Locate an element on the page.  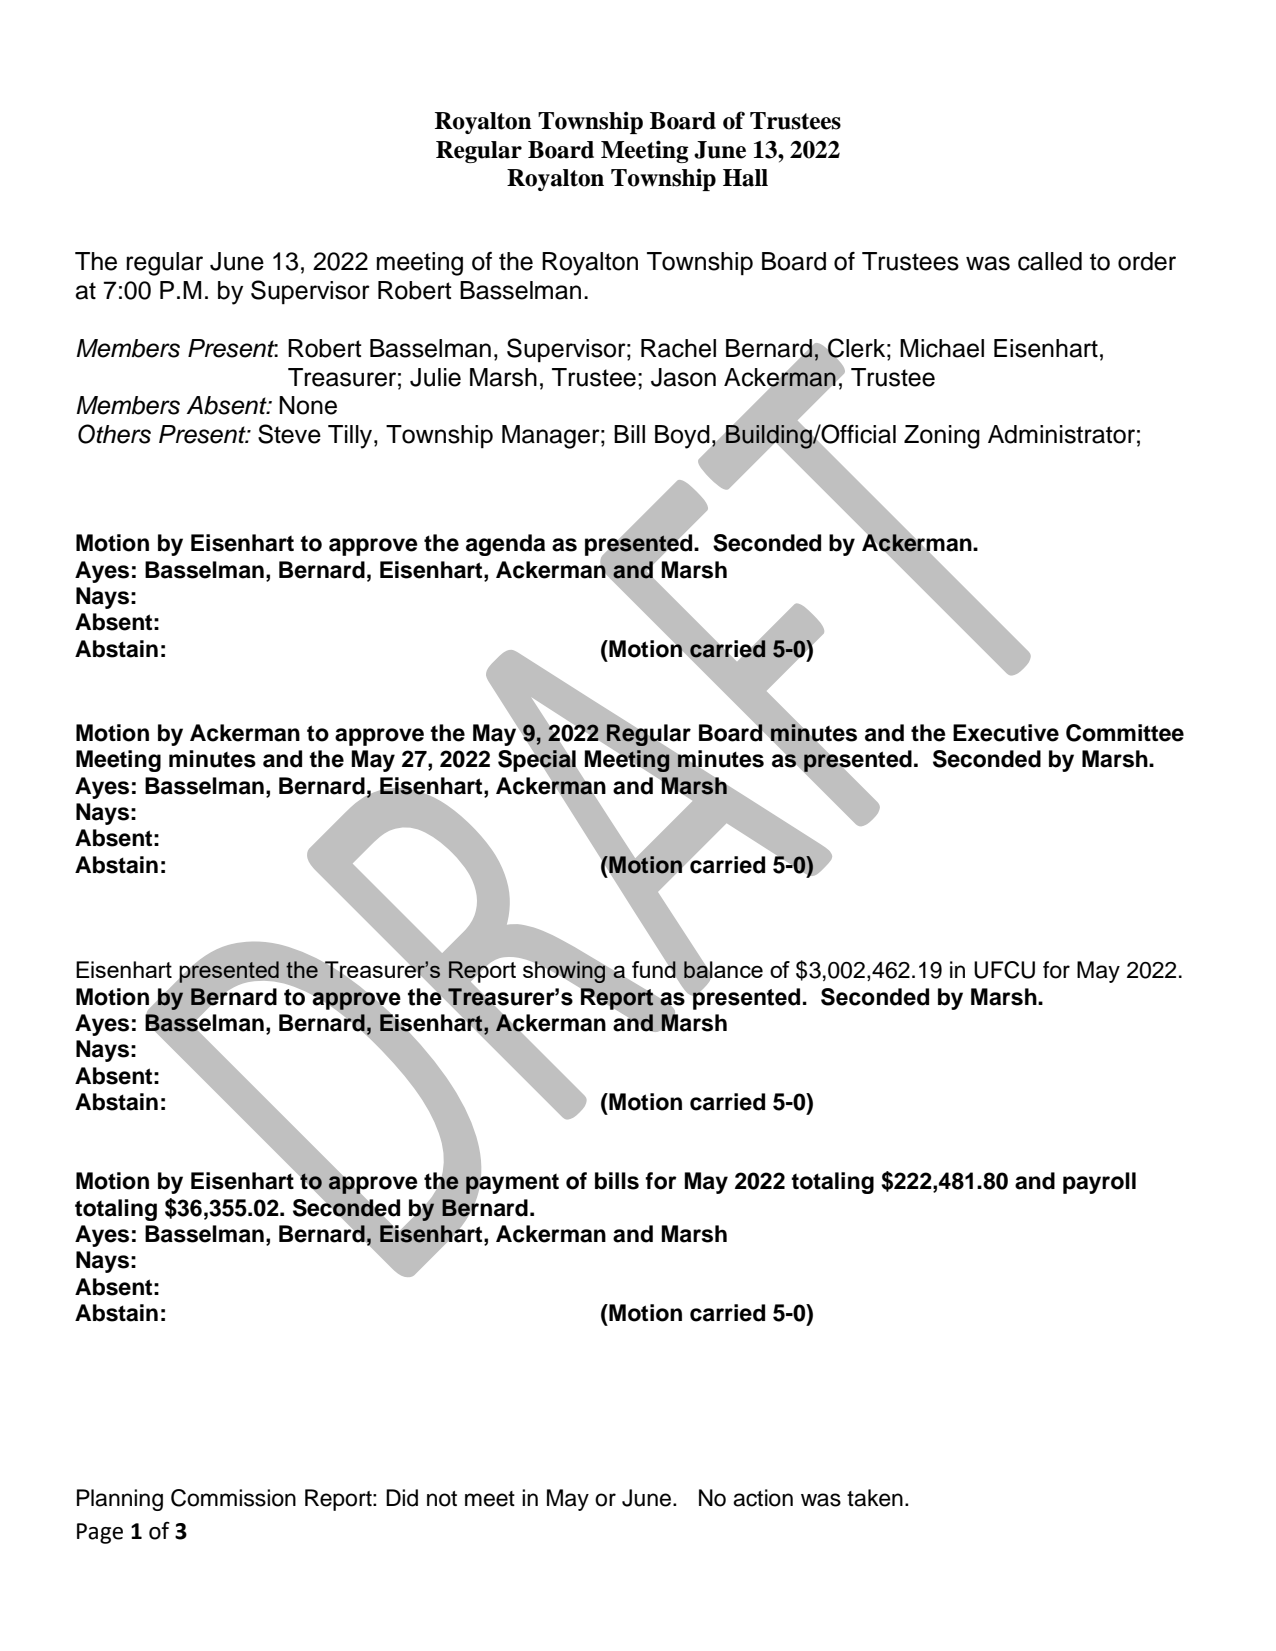
None is located at coordinates (308, 405).
